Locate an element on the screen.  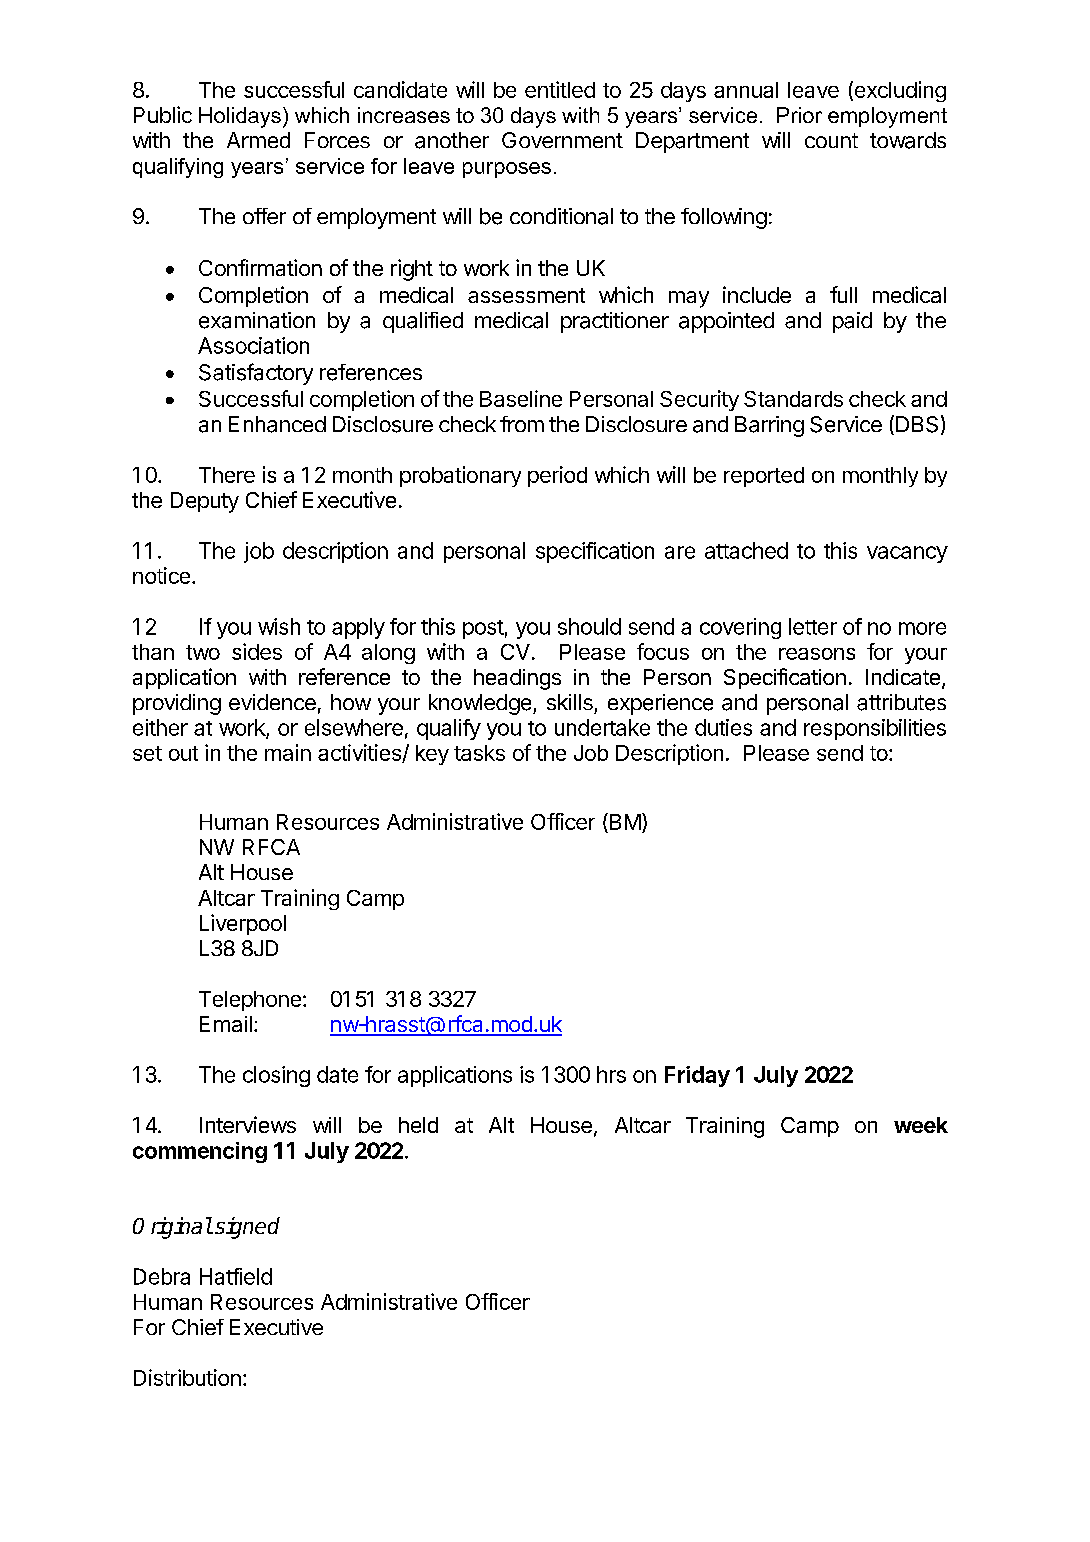
evidence is located at coordinates (272, 702).
